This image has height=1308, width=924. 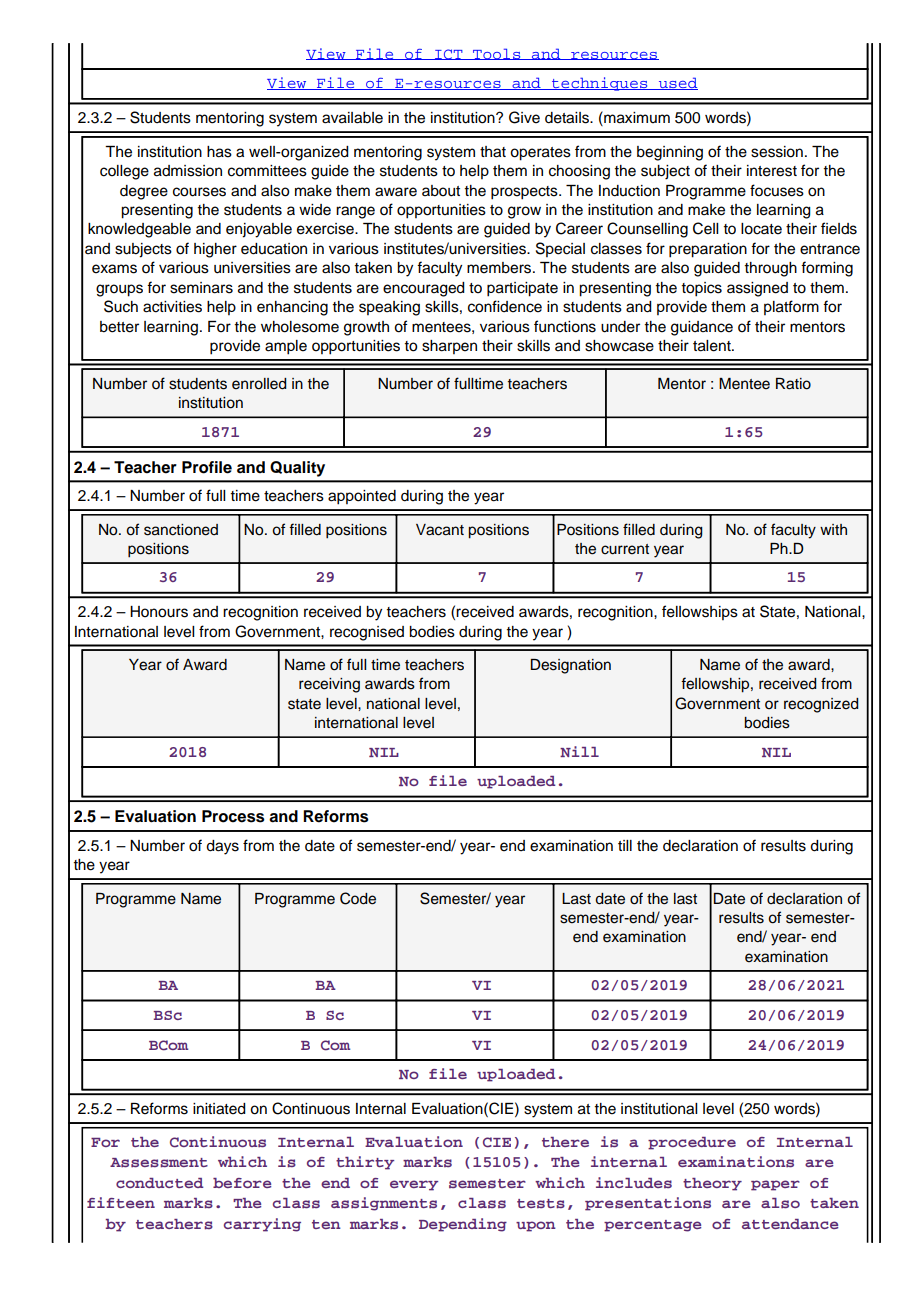 I want to click on has, so click(x=219, y=152).
